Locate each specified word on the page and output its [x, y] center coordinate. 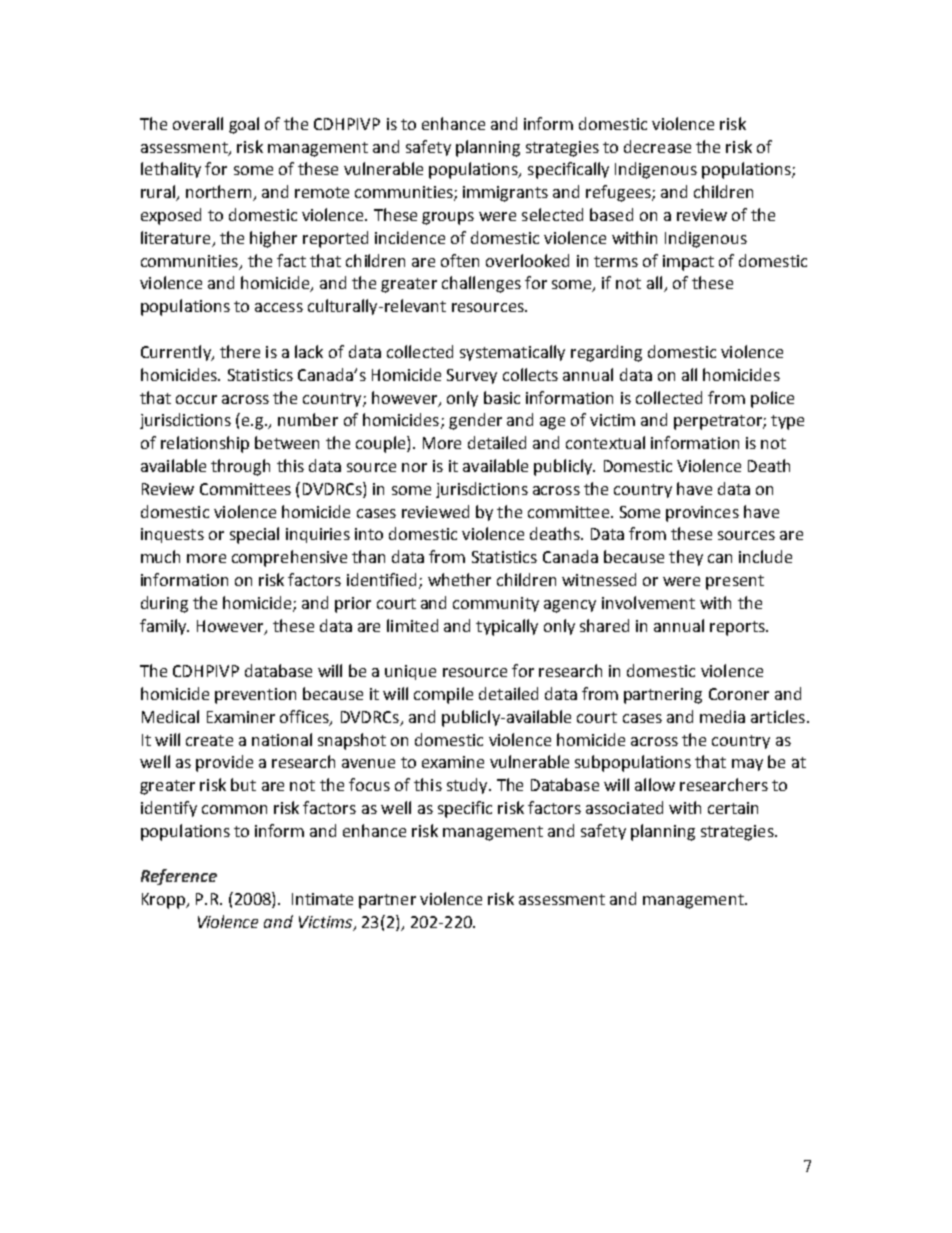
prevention [255, 696]
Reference [179, 877]
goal [244, 125]
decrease [657, 146]
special [254, 535]
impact [688, 263]
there [240, 351]
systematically [512, 353]
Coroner [739, 694]
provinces [702, 514]
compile [443, 695]
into [369, 534]
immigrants [505, 194]
